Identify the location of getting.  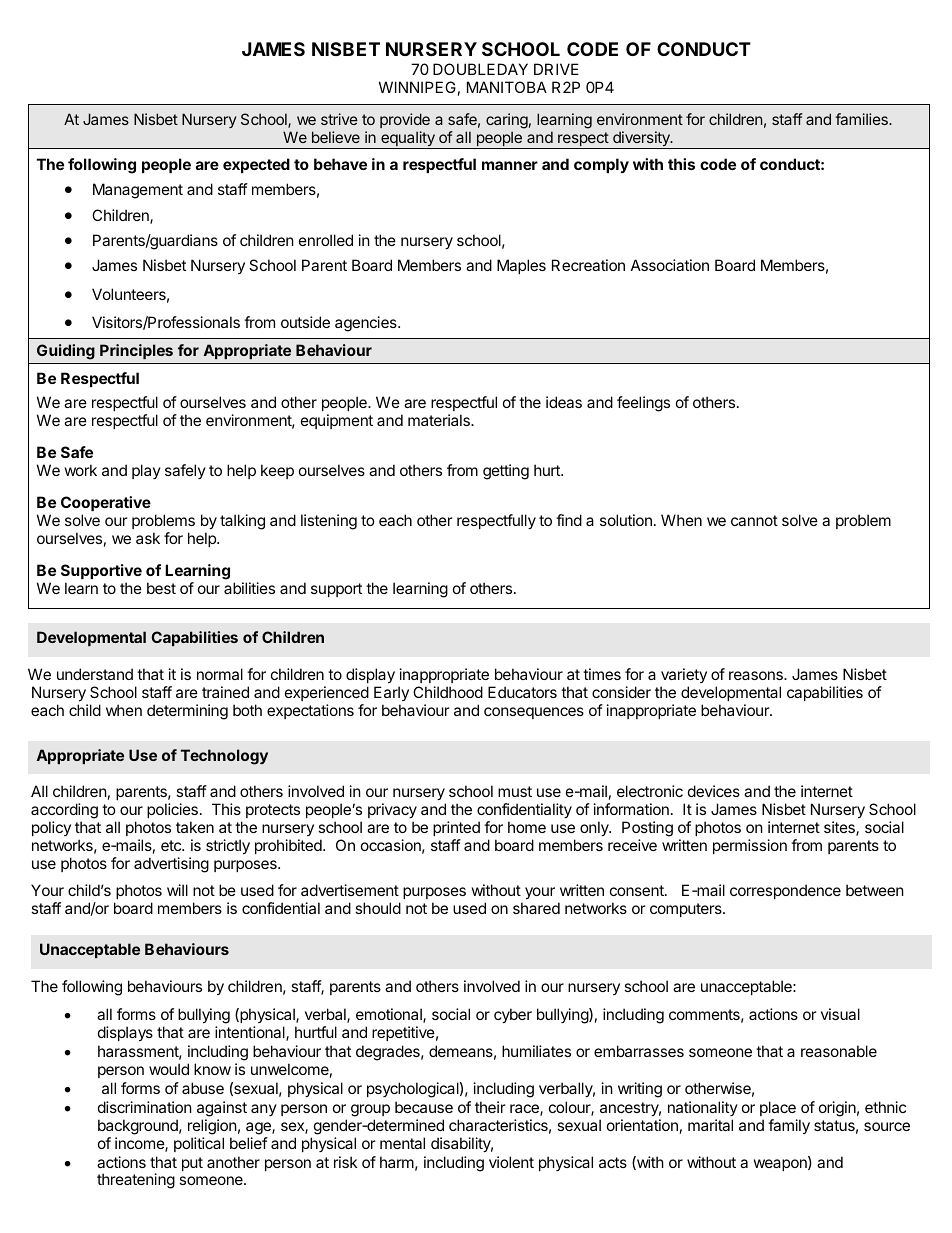
(506, 472).
